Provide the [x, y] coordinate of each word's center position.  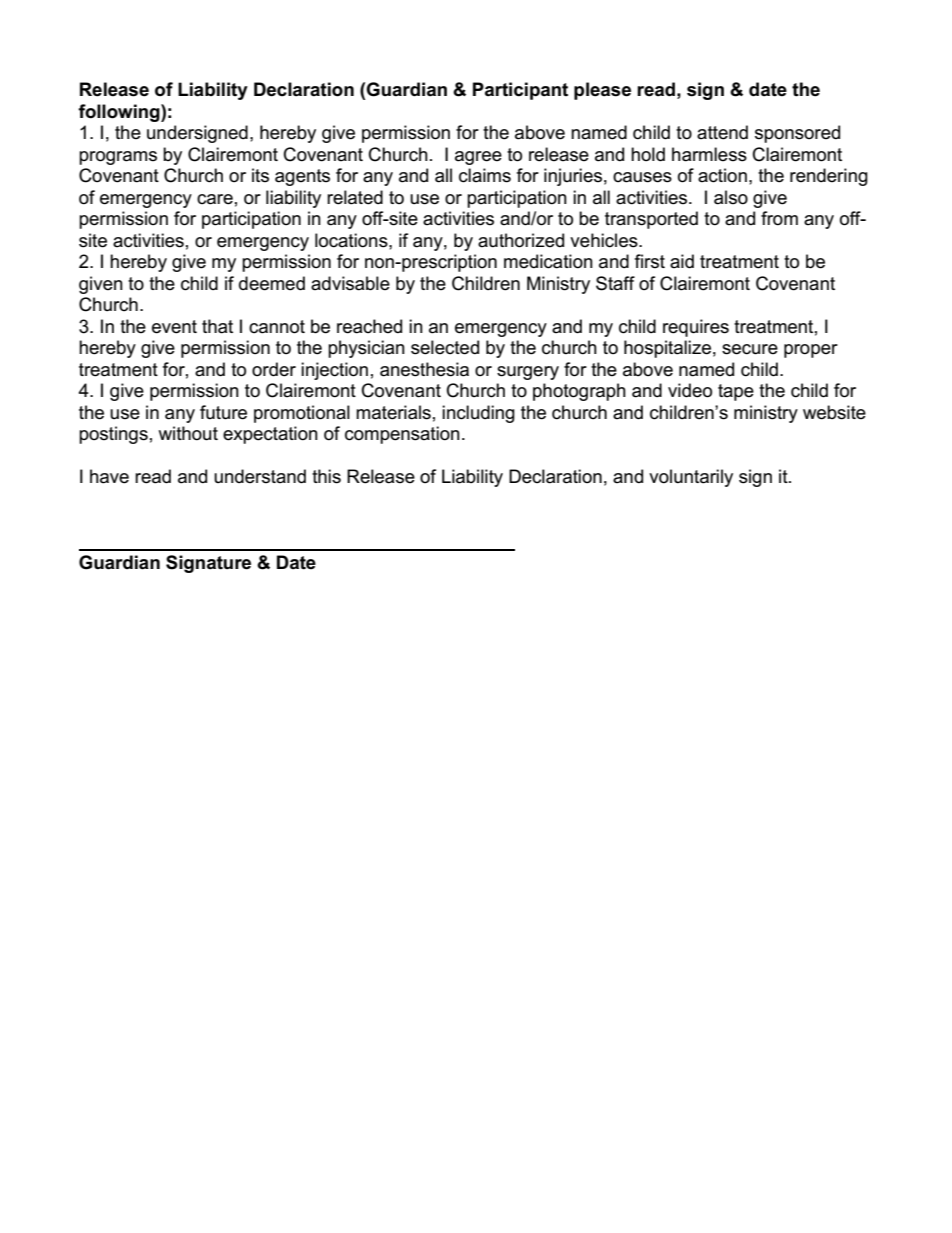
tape [736, 392]
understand [260, 476]
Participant [520, 91]
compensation [402, 435]
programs [118, 158]
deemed [272, 283]
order [274, 369]
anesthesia [424, 369]
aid [682, 261]
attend [722, 132]
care [215, 199]
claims [485, 175]
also [731, 197]
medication [548, 261]
